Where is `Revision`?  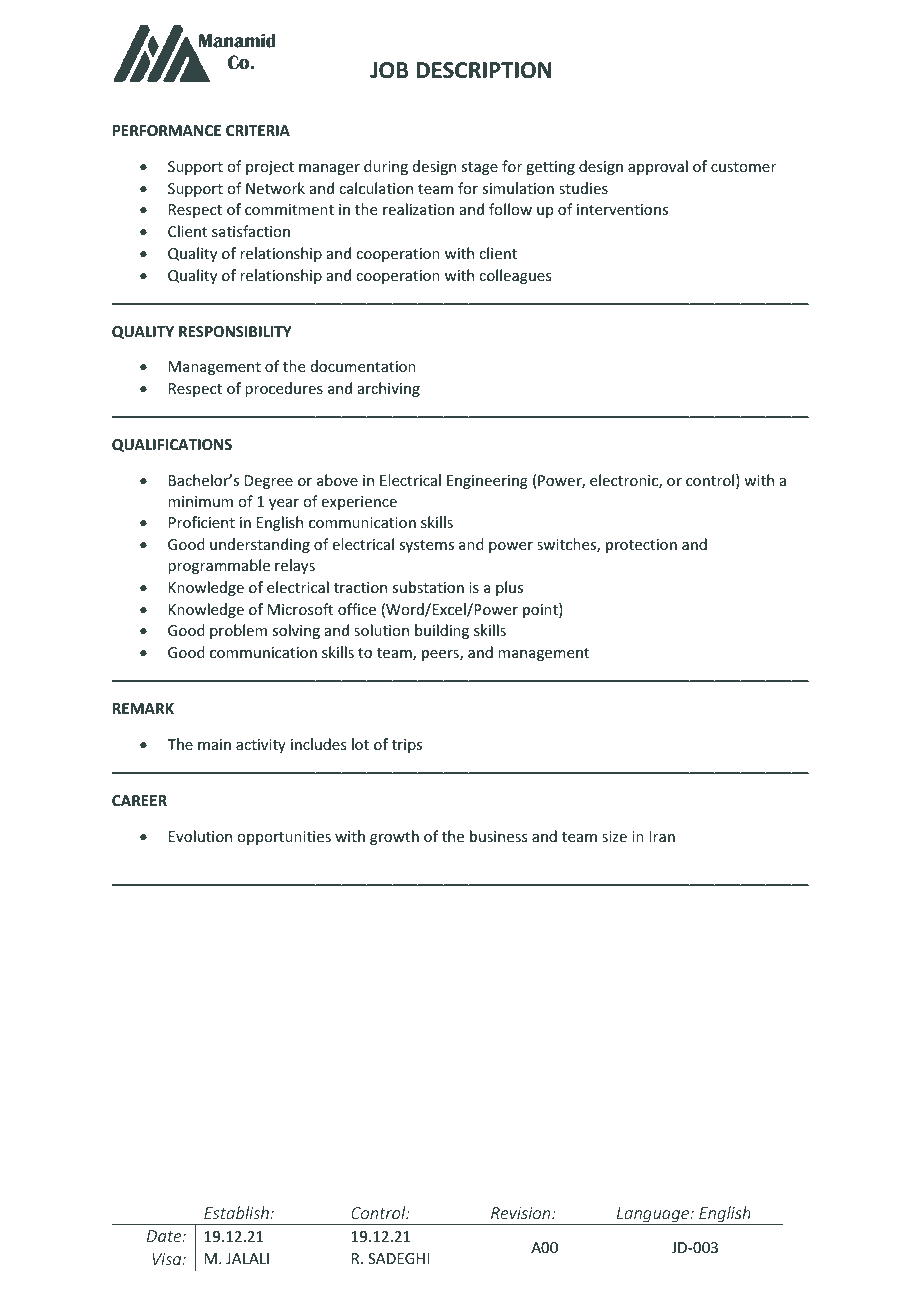
Revision is located at coordinates (522, 1213).
